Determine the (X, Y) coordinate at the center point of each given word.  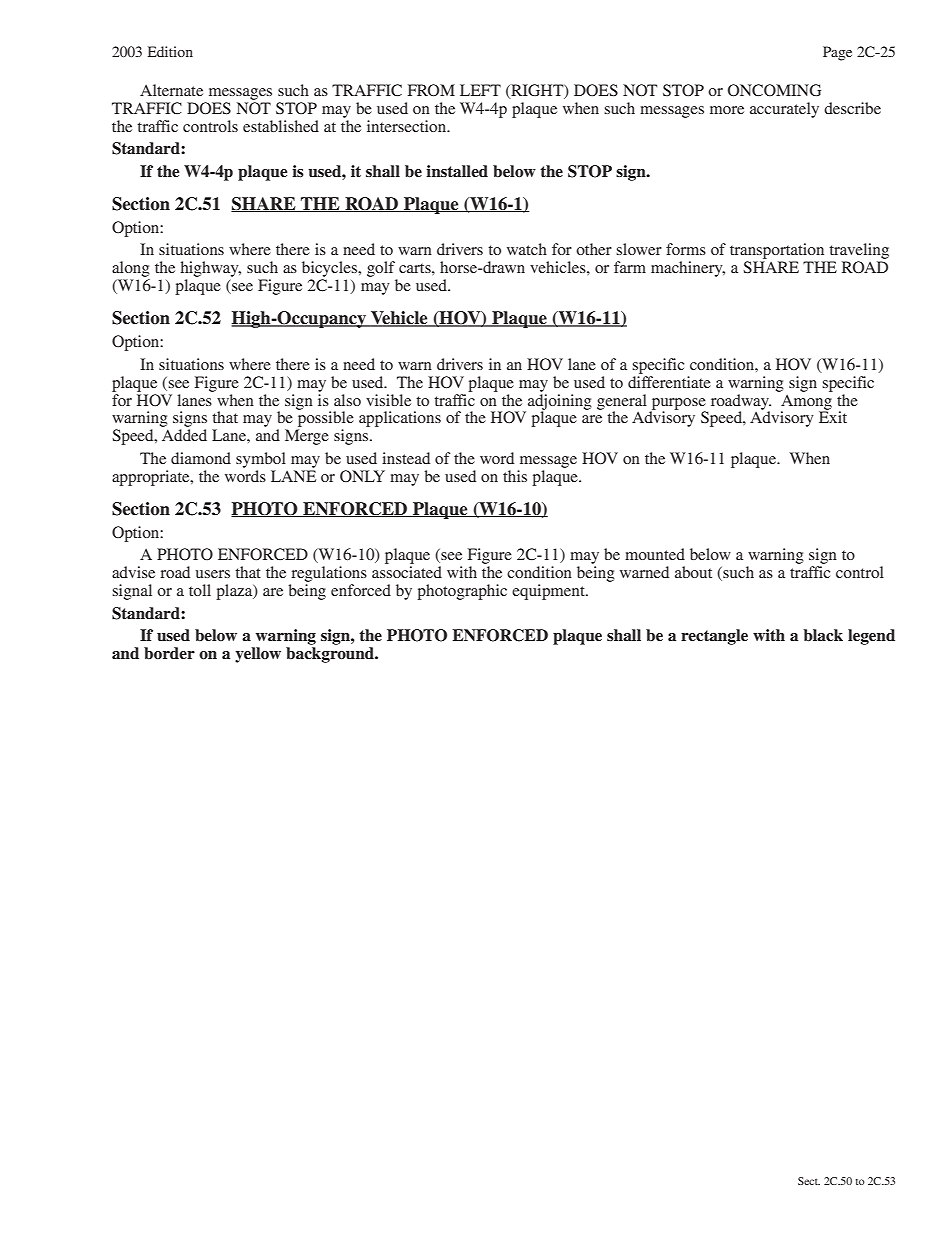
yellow (258, 655)
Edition (170, 51)
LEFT (480, 90)
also (347, 400)
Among (806, 403)
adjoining (560, 401)
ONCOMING (774, 90)
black (823, 635)
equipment (549, 592)
